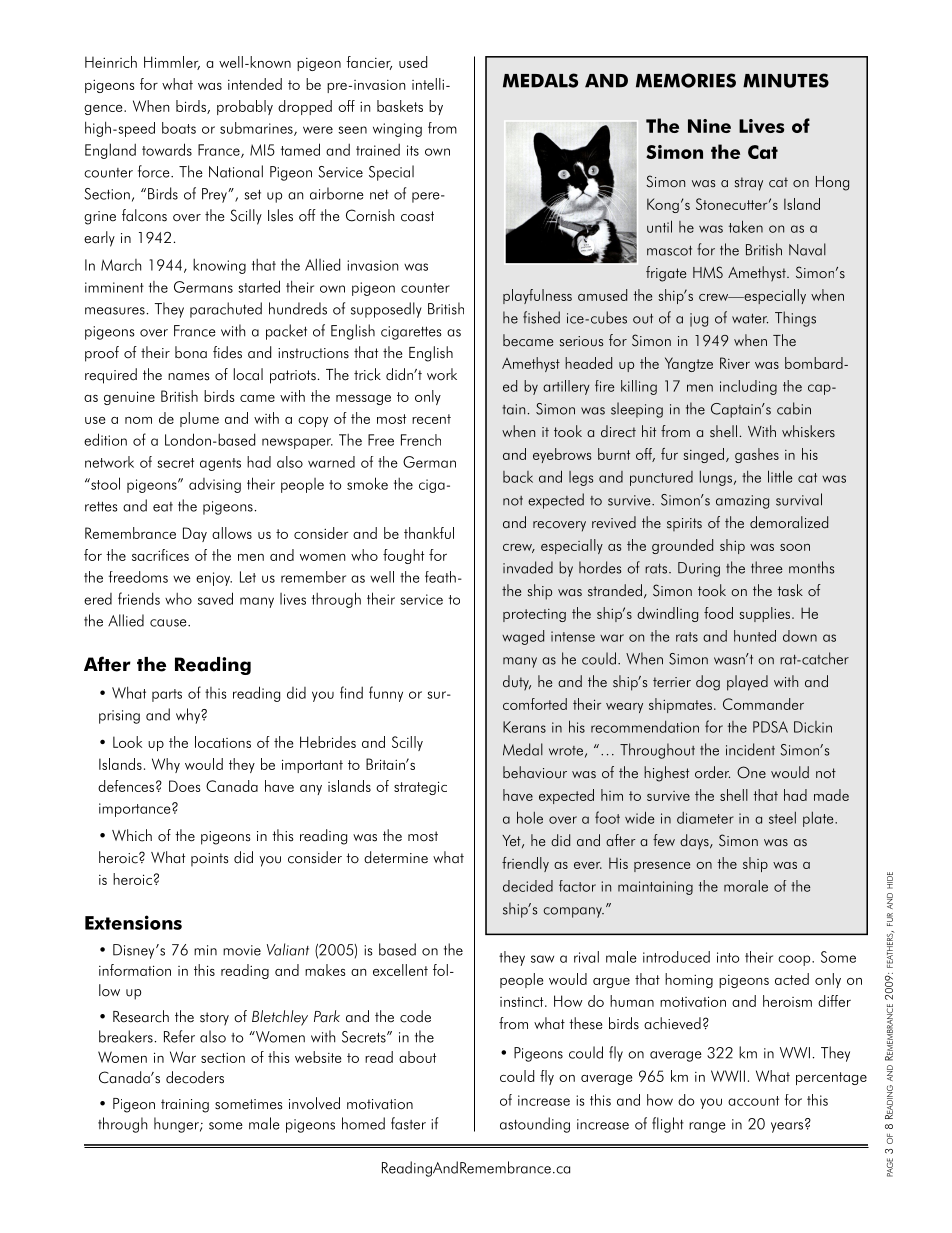 The height and width of the image is (1233, 952). What do you see at coordinates (184, 786) in the image?
I see `Does` at bounding box center [184, 786].
